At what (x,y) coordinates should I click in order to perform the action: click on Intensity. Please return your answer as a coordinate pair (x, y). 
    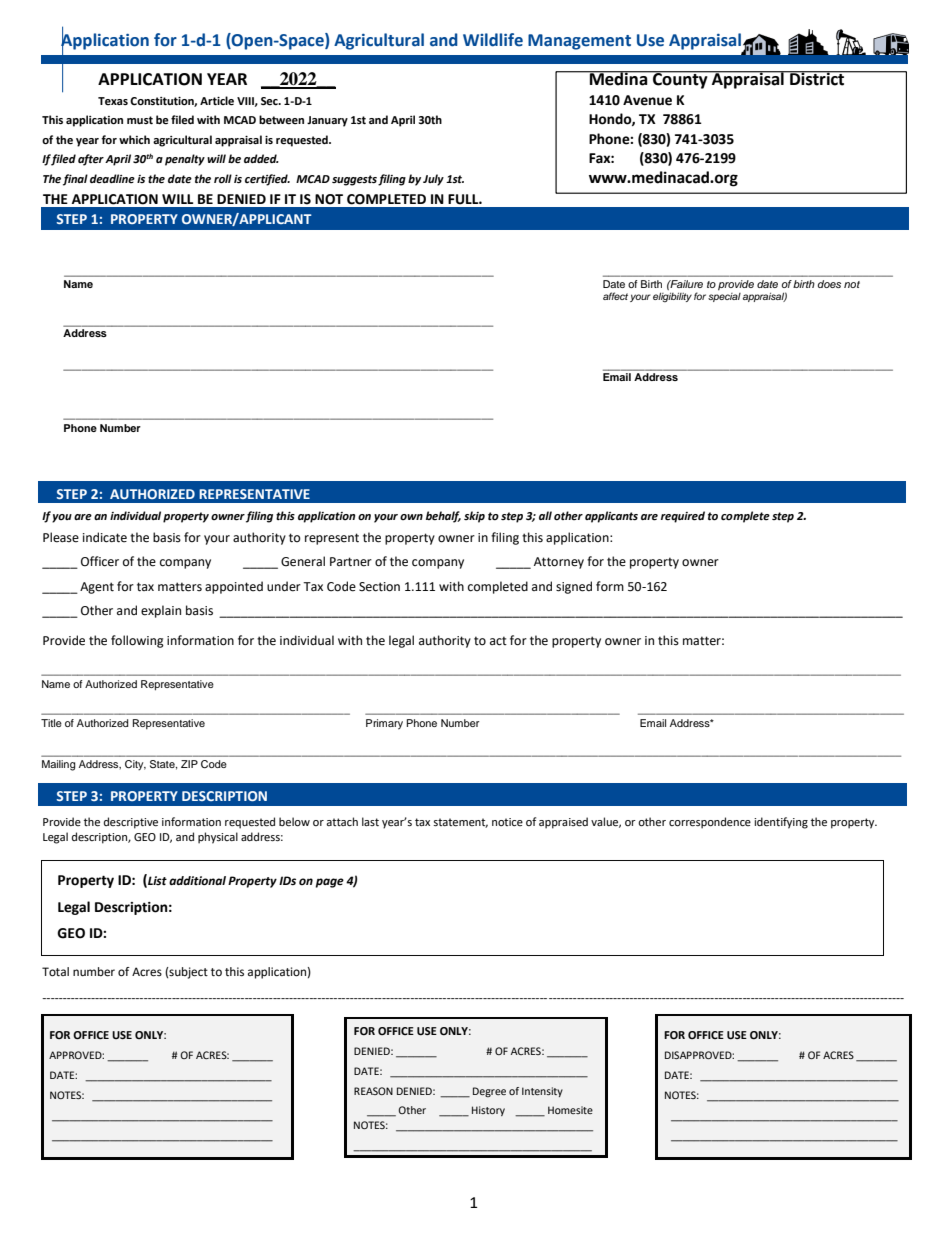
    Looking at the image, I should click on (542, 1092).
